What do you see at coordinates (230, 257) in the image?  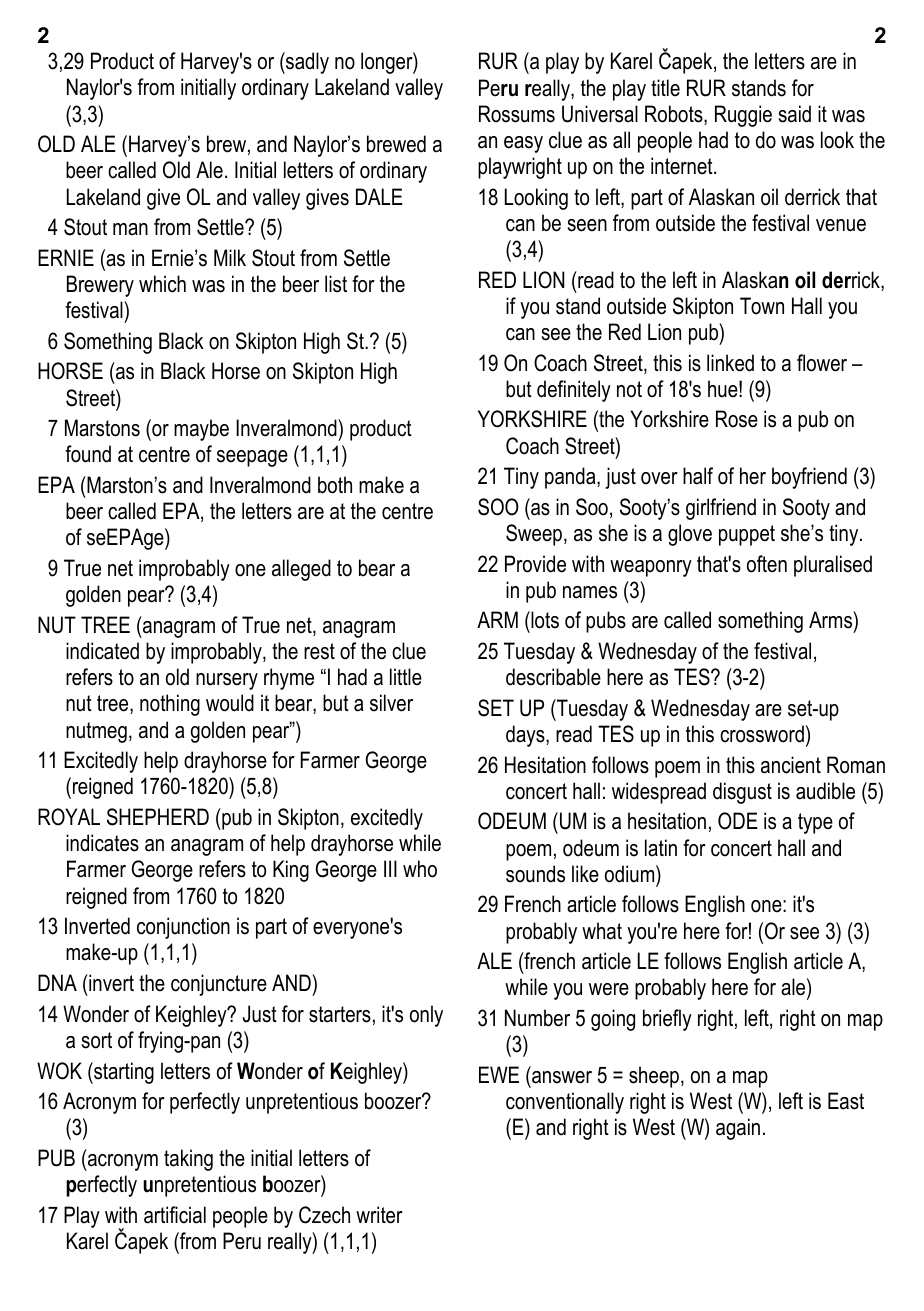 I see `Milk` at bounding box center [230, 257].
